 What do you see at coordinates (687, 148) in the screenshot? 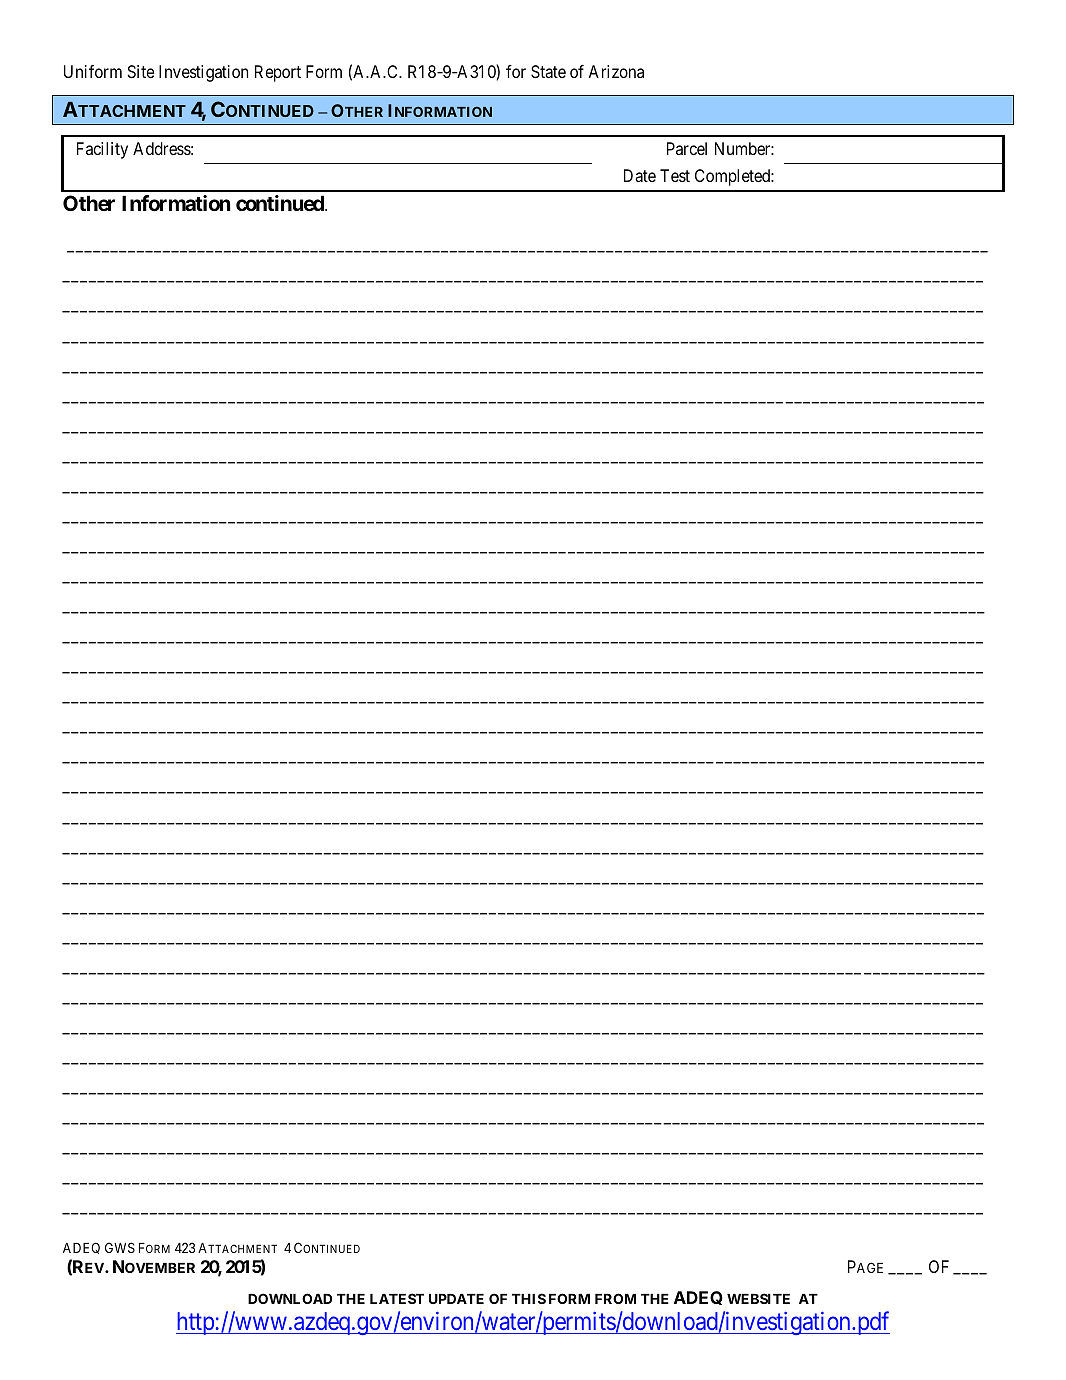
I see `Parcel` at bounding box center [687, 148].
